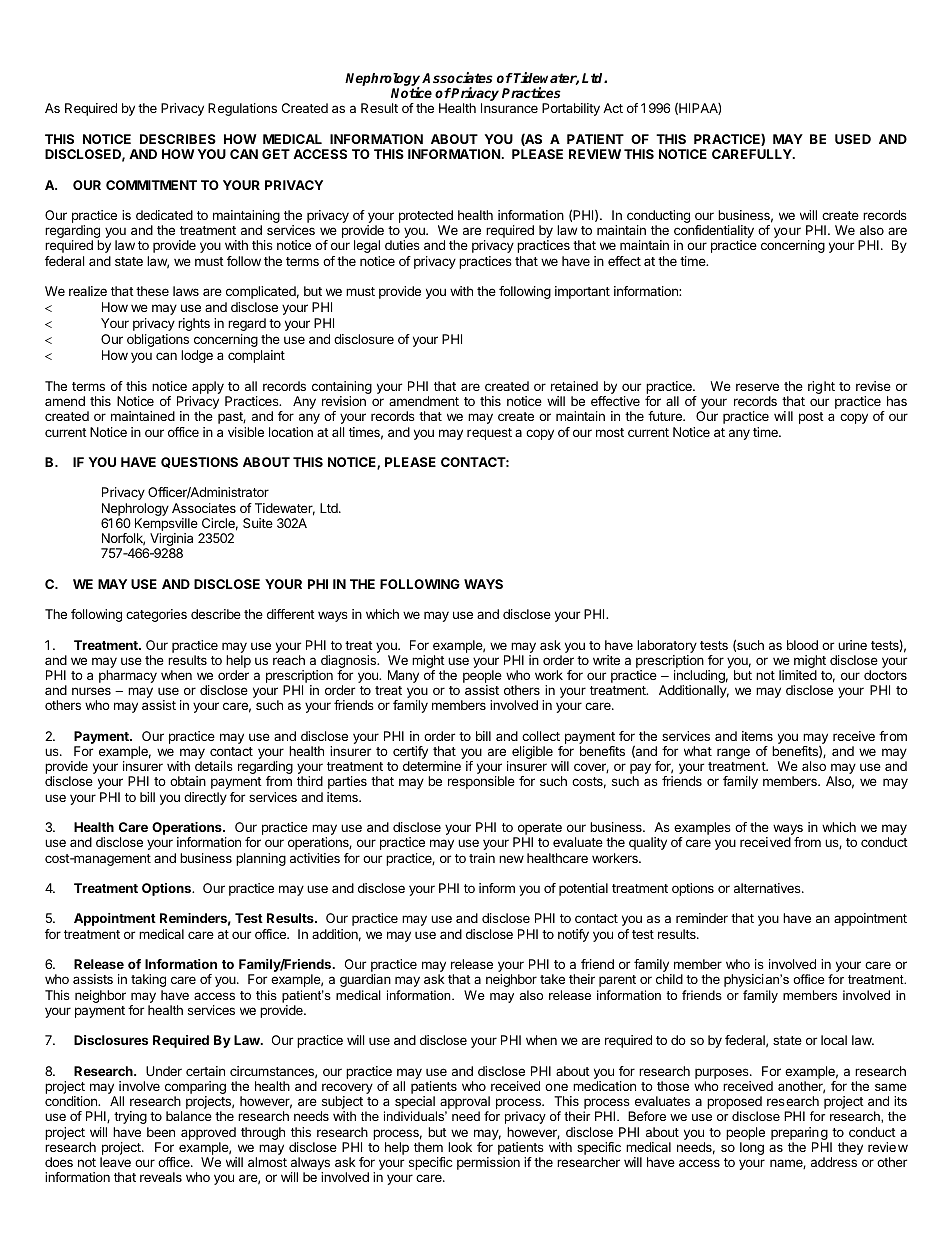 This screenshot has width=952, height=1233. I want to click on request, so click(489, 434).
